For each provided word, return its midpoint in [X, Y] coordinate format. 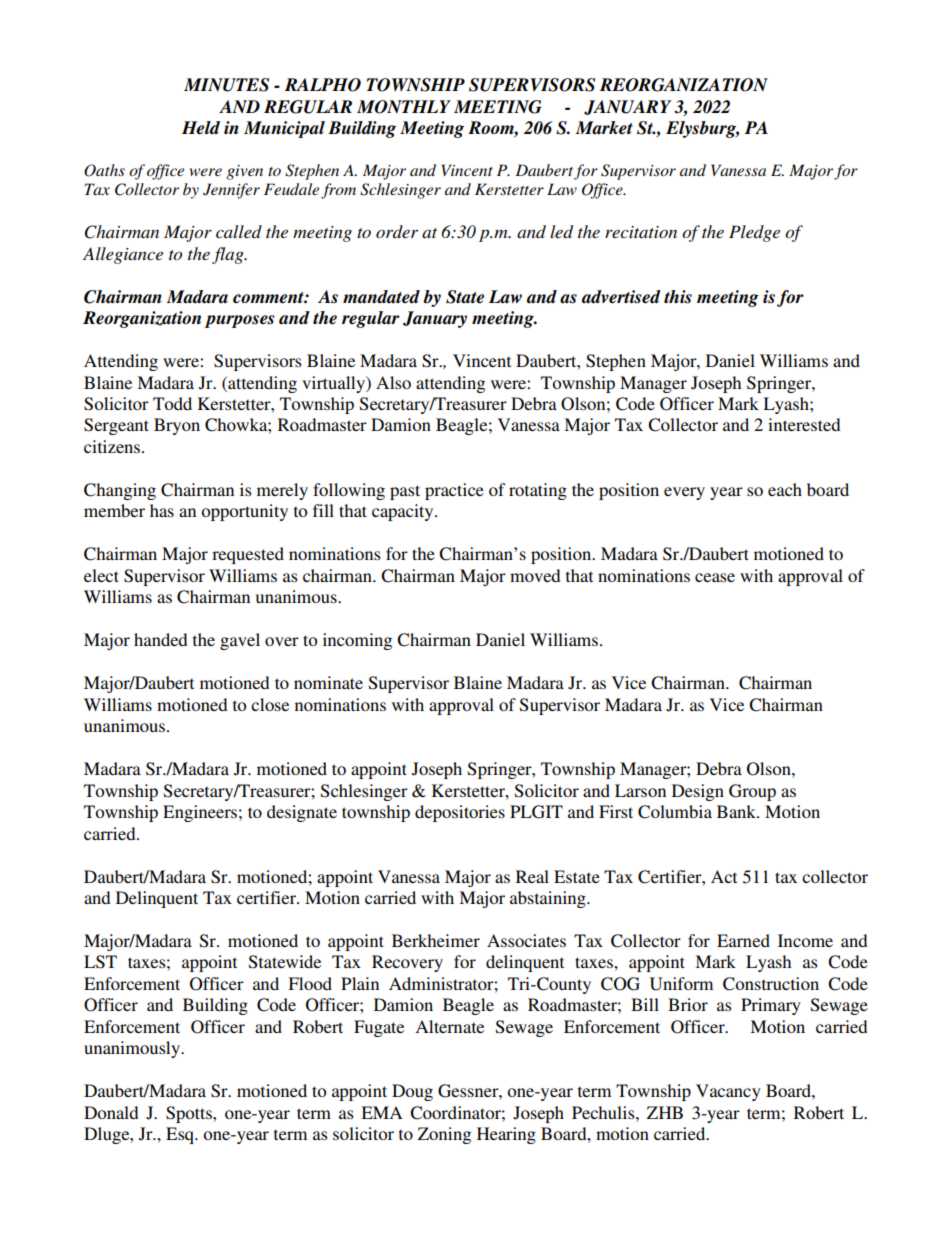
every [684, 493]
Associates [526, 940]
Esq [181, 1135]
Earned [743, 940]
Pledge [754, 233]
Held [201, 128]
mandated [381, 297]
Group [752, 792]
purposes [239, 321]
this [678, 297]
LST [100, 962]
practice [454, 491]
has [162, 510]
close [270, 704]
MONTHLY [404, 107]
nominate [328, 682]
